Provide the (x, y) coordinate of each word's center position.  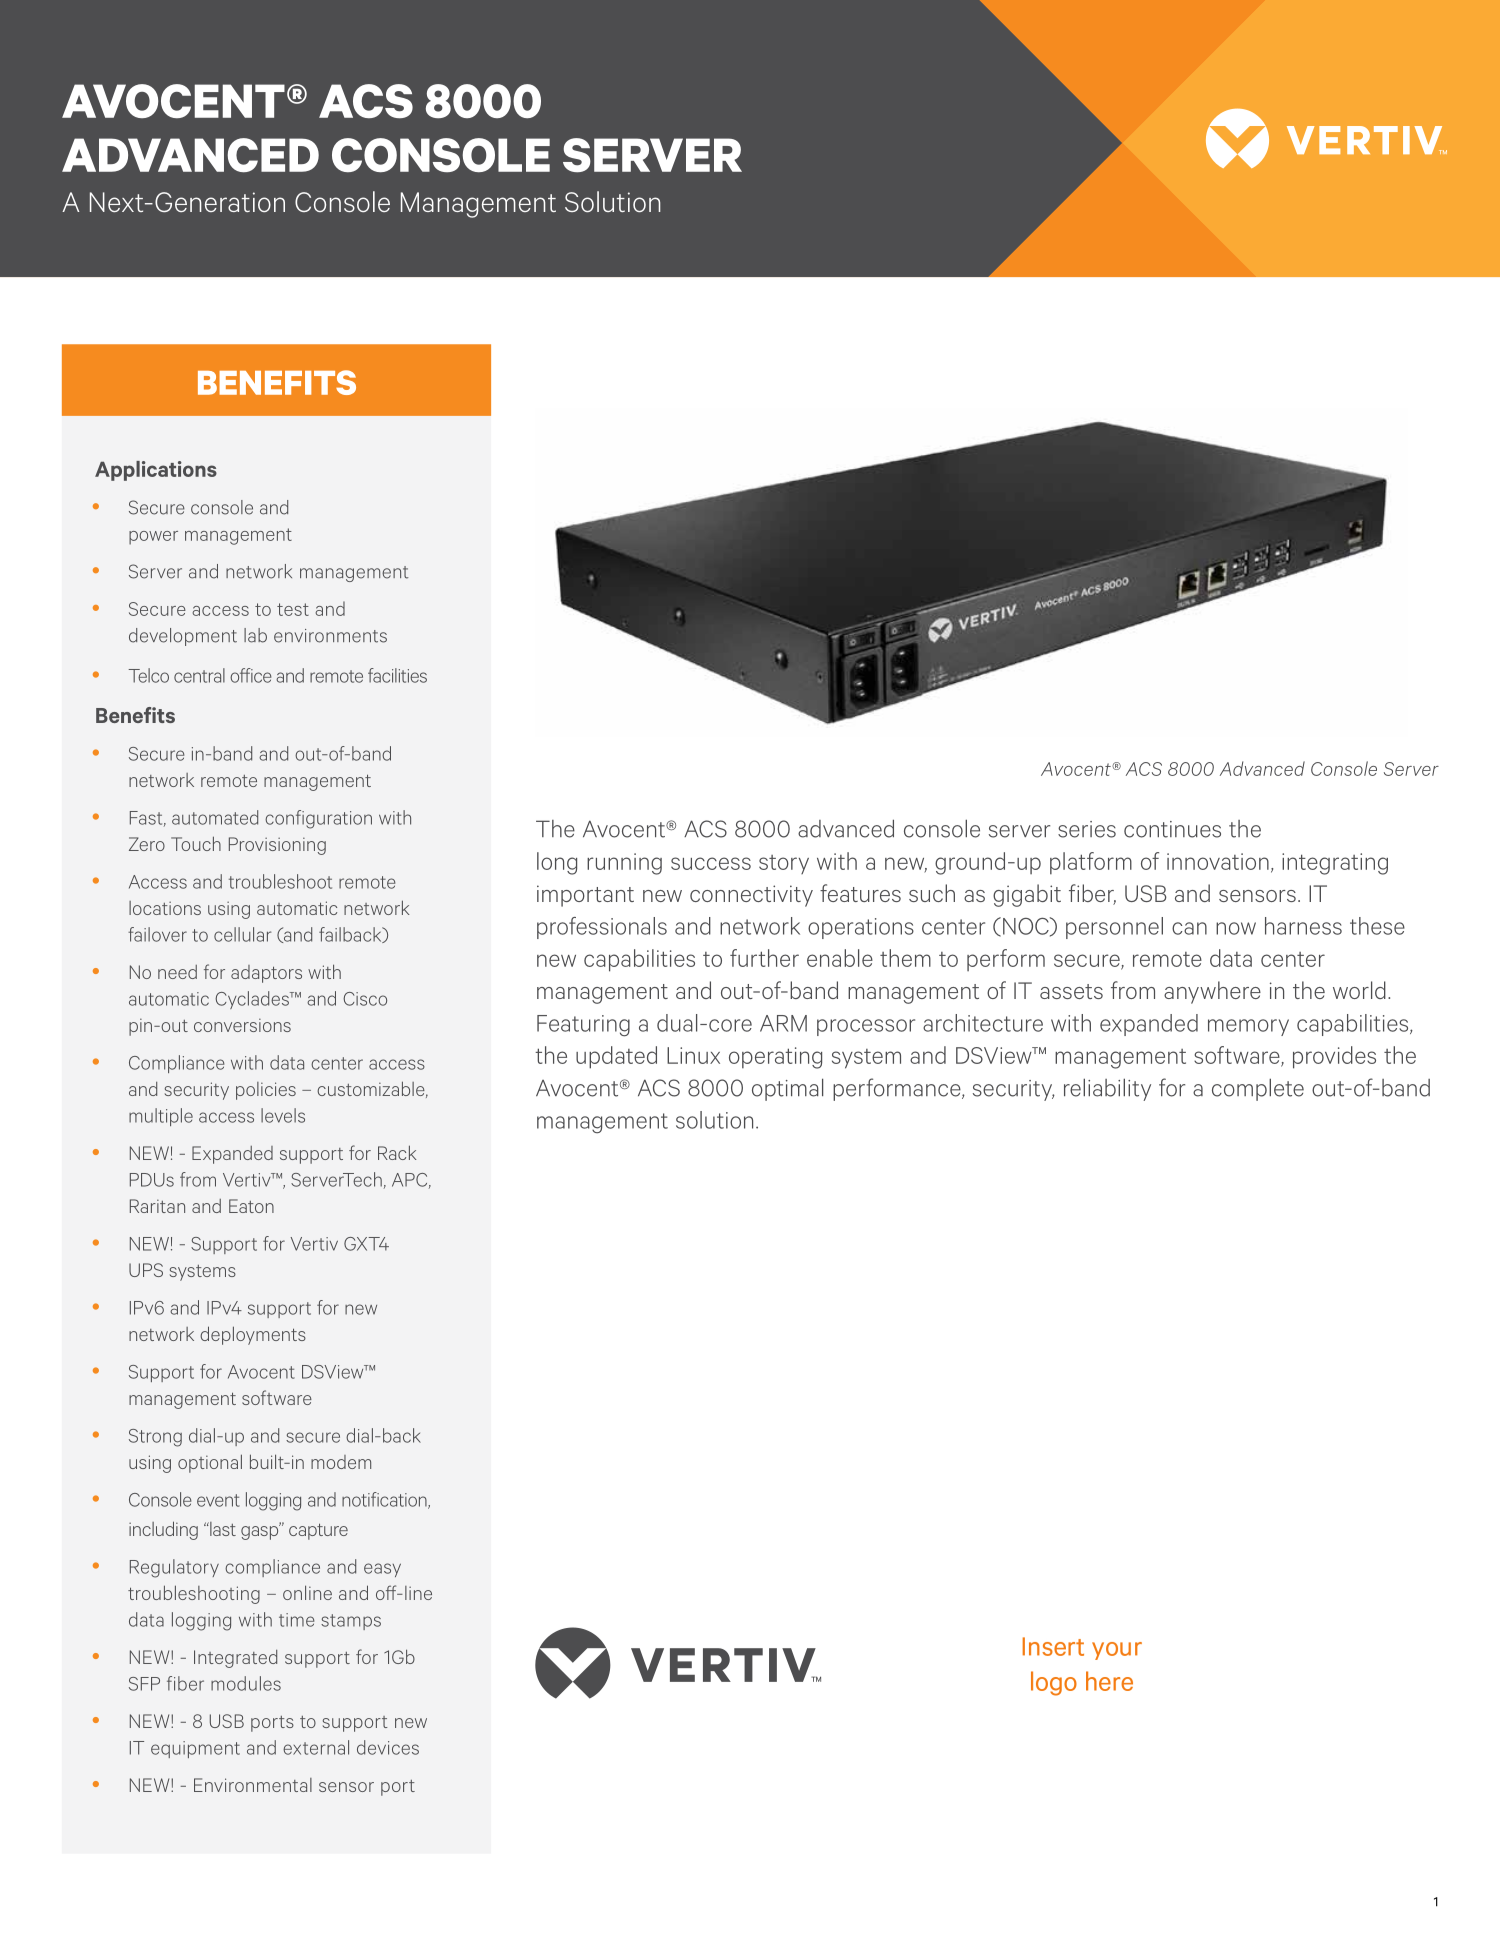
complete (1258, 1089)
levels (283, 1115)
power (153, 538)
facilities (397, 675)
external (316, 1747)
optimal (787, 1089)
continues (1172, 829)
